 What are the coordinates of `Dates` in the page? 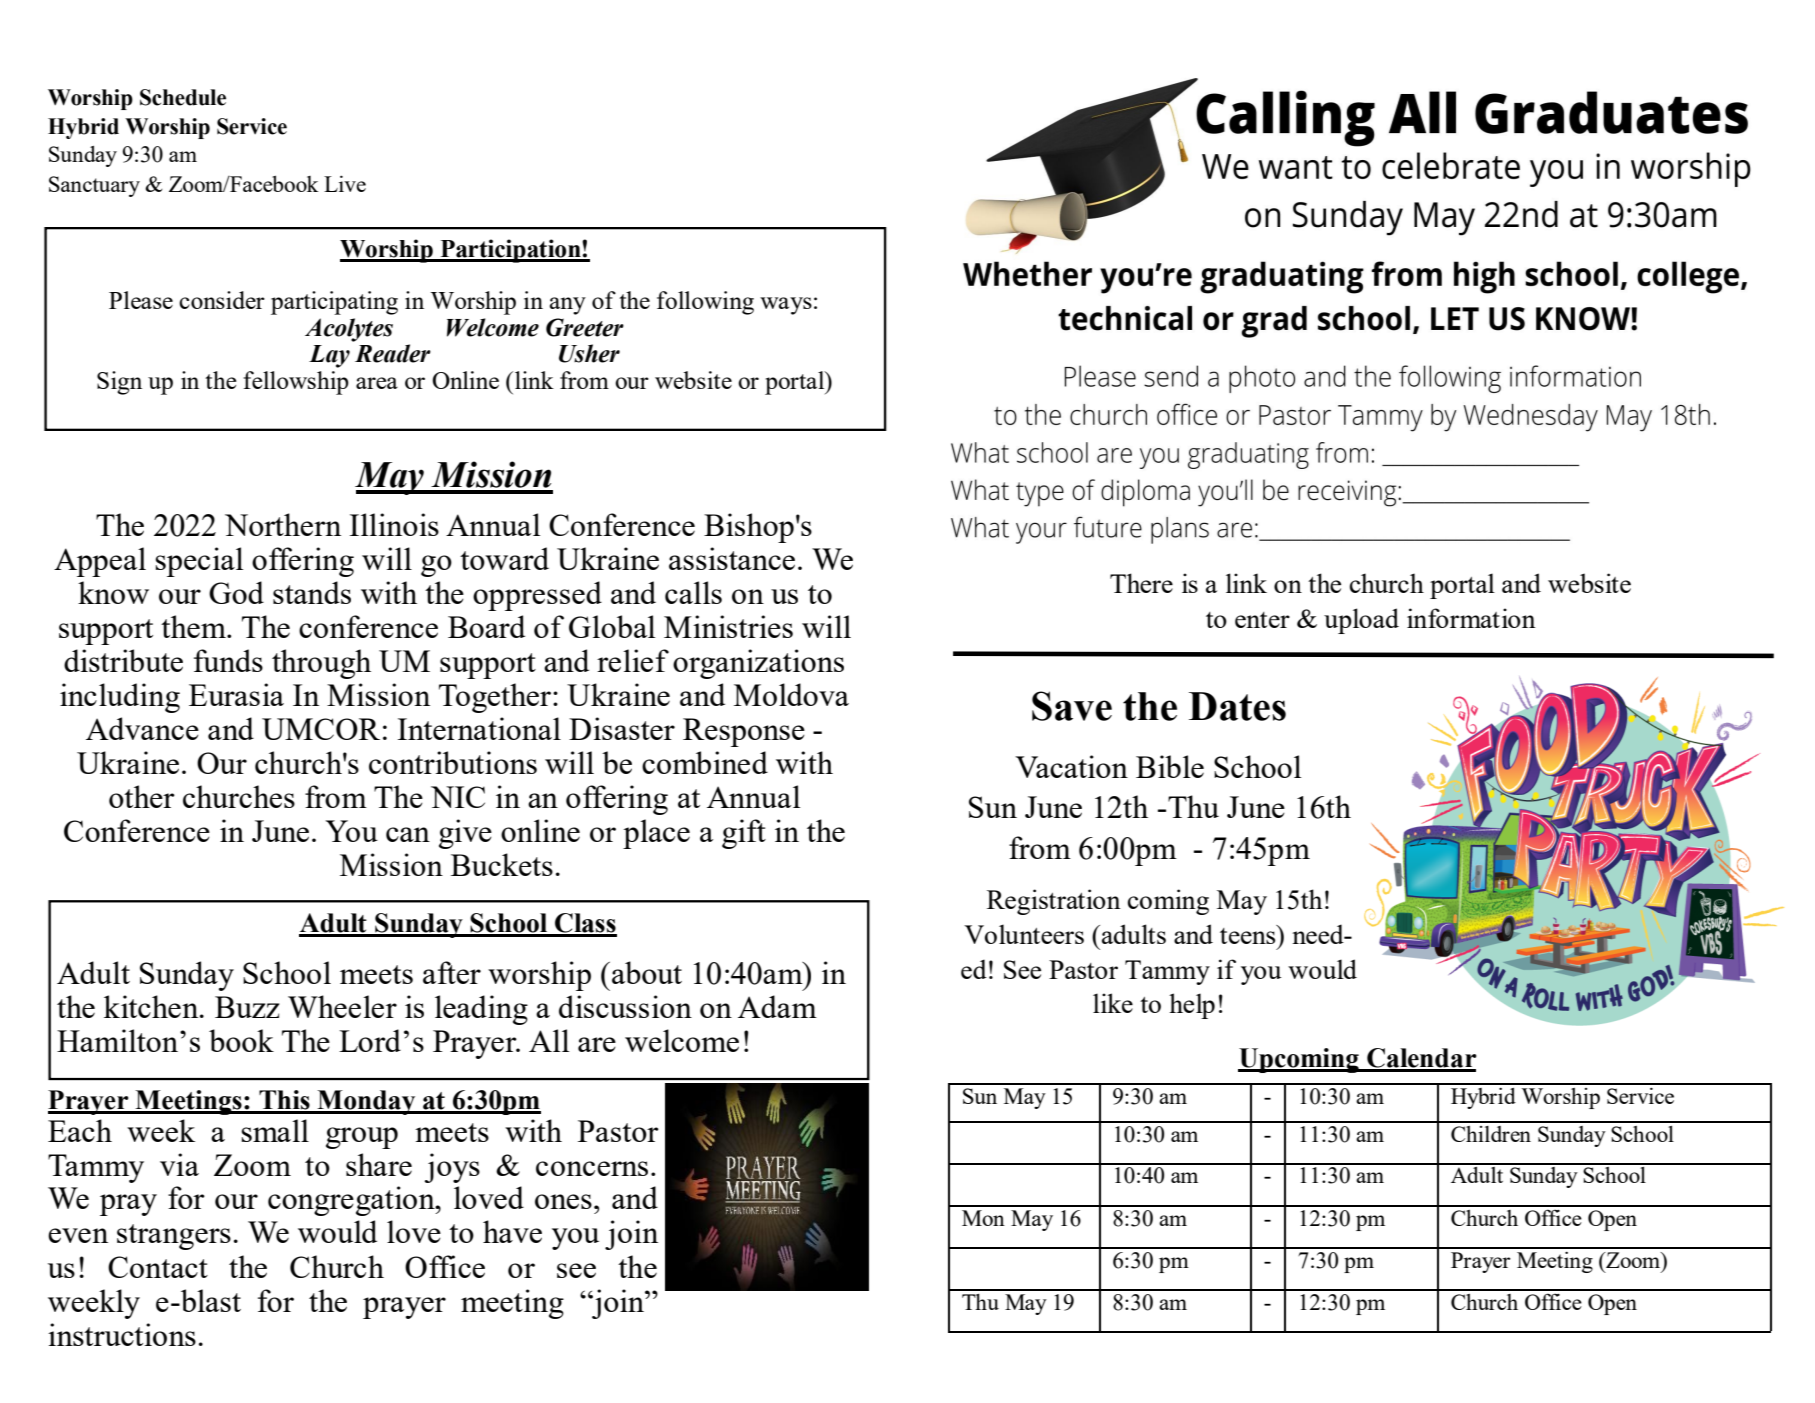 It's located at (1237, 706).
